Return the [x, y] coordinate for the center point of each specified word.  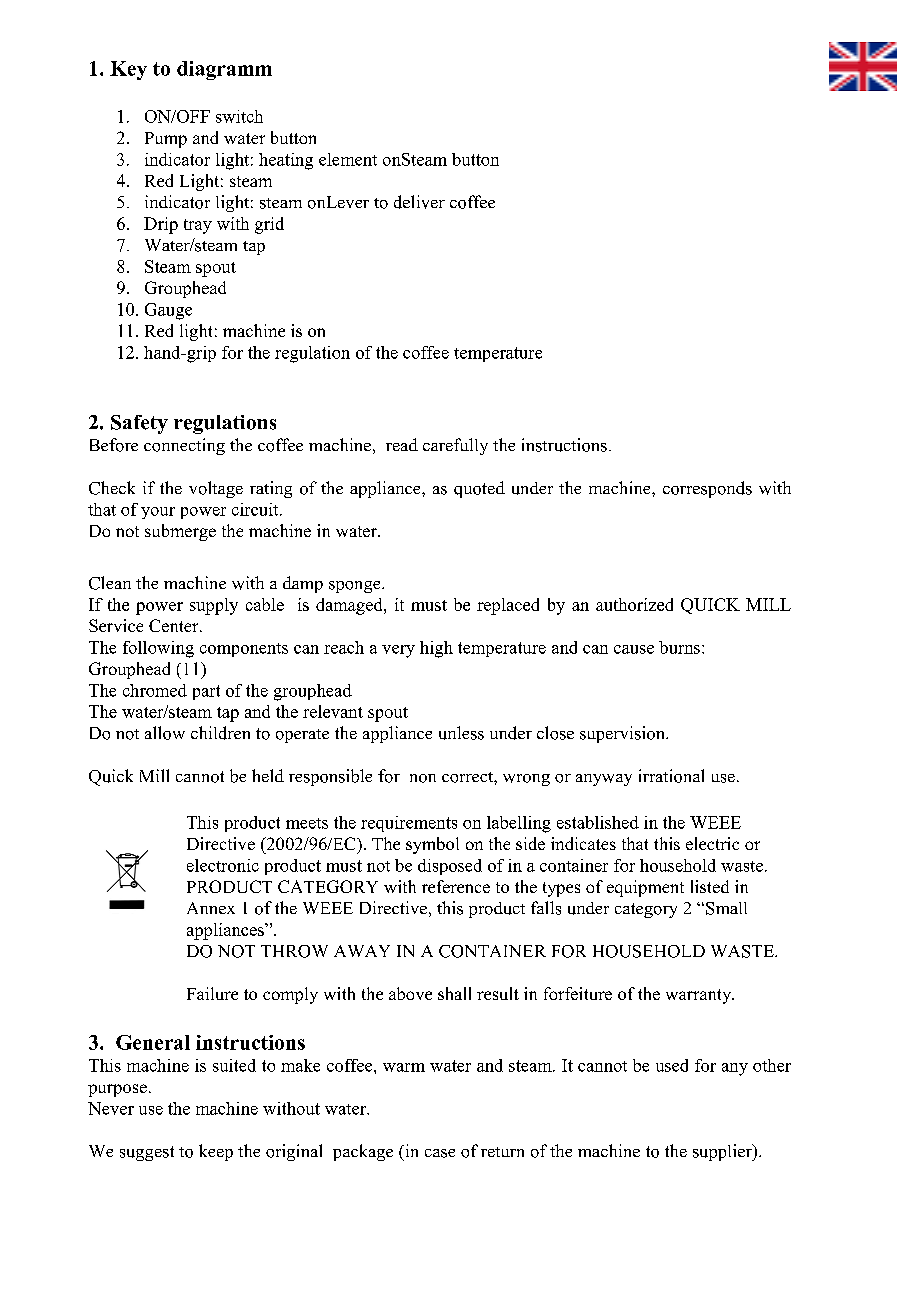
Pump [166, 140]
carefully [455, 446]
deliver [419, 202]
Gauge [168, 311]
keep [216, 1152]
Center [175, 625]
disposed [450, 867]
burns [679, 647]
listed [710, 886]
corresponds [707, 489]
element [348, 159]
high [436, 649]
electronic [223, 865]
